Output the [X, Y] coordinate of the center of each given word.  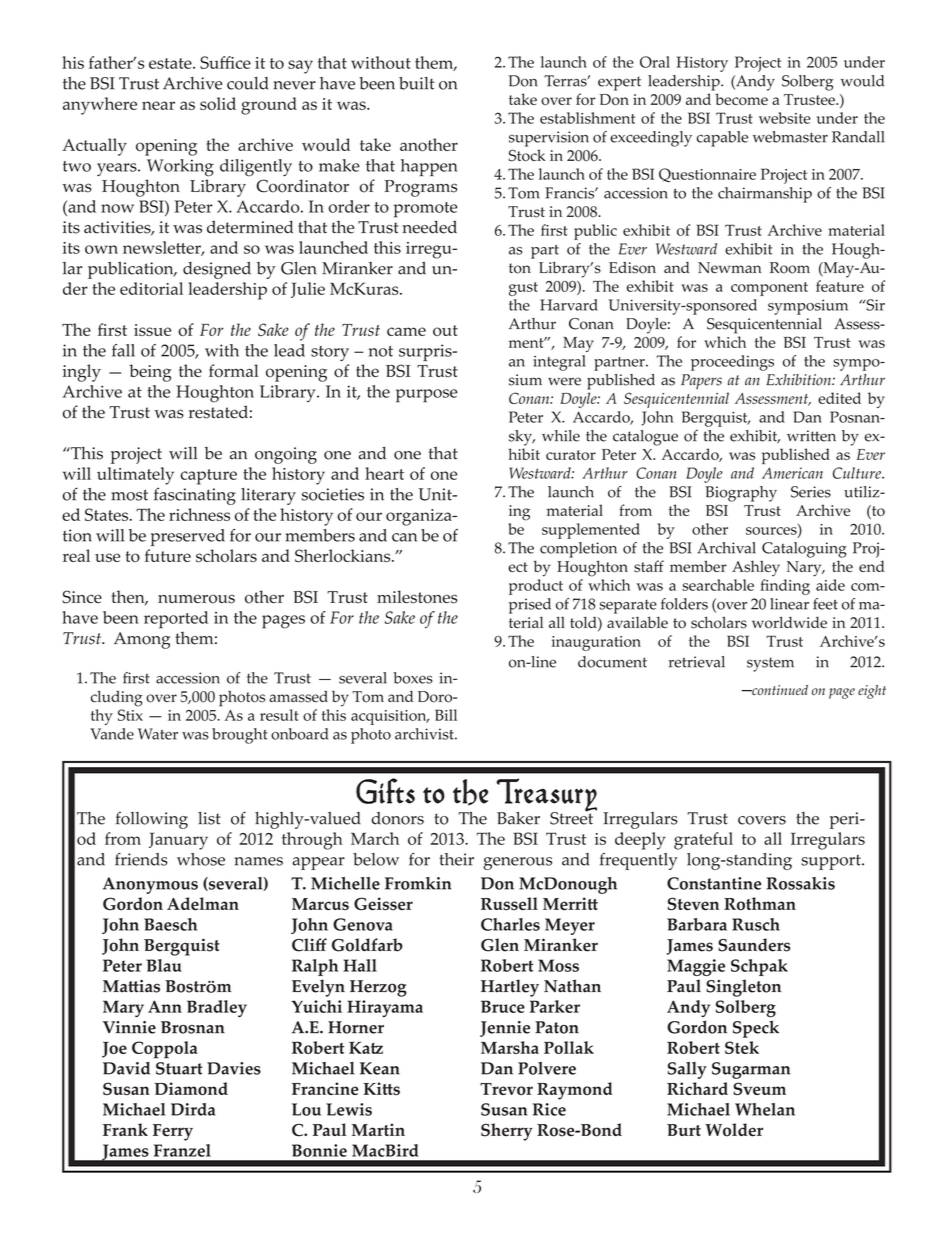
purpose [426, 396]
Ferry [173, 1132]
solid [218, 103]
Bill [446, 715]
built [416, 83]
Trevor [506, 1089]
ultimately [135, 476]
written [811, 436]
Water [158, 734]
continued [779, 690]
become [741, 99]
